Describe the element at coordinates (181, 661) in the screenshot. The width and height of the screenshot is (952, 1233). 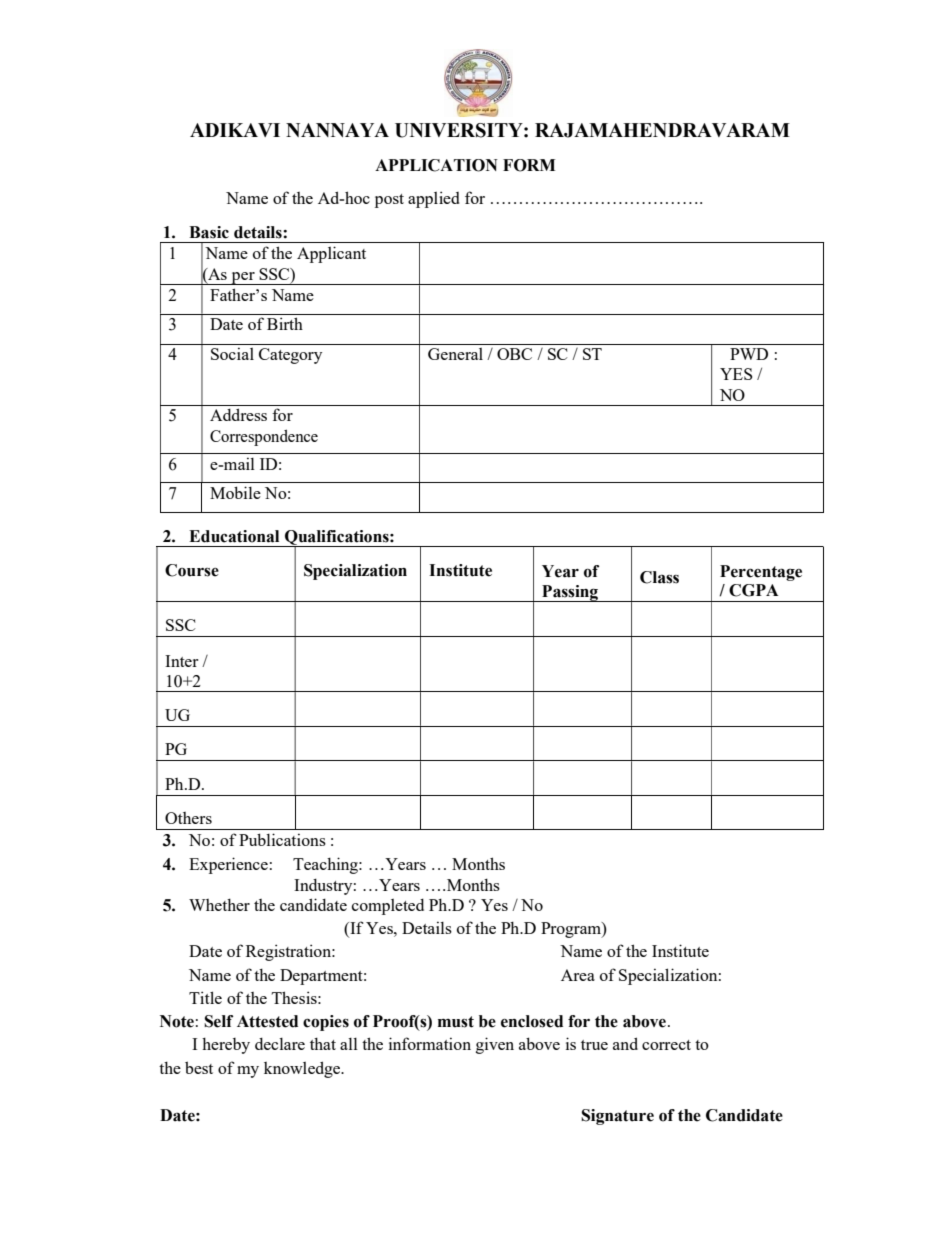
I see `Inter` at that location.
